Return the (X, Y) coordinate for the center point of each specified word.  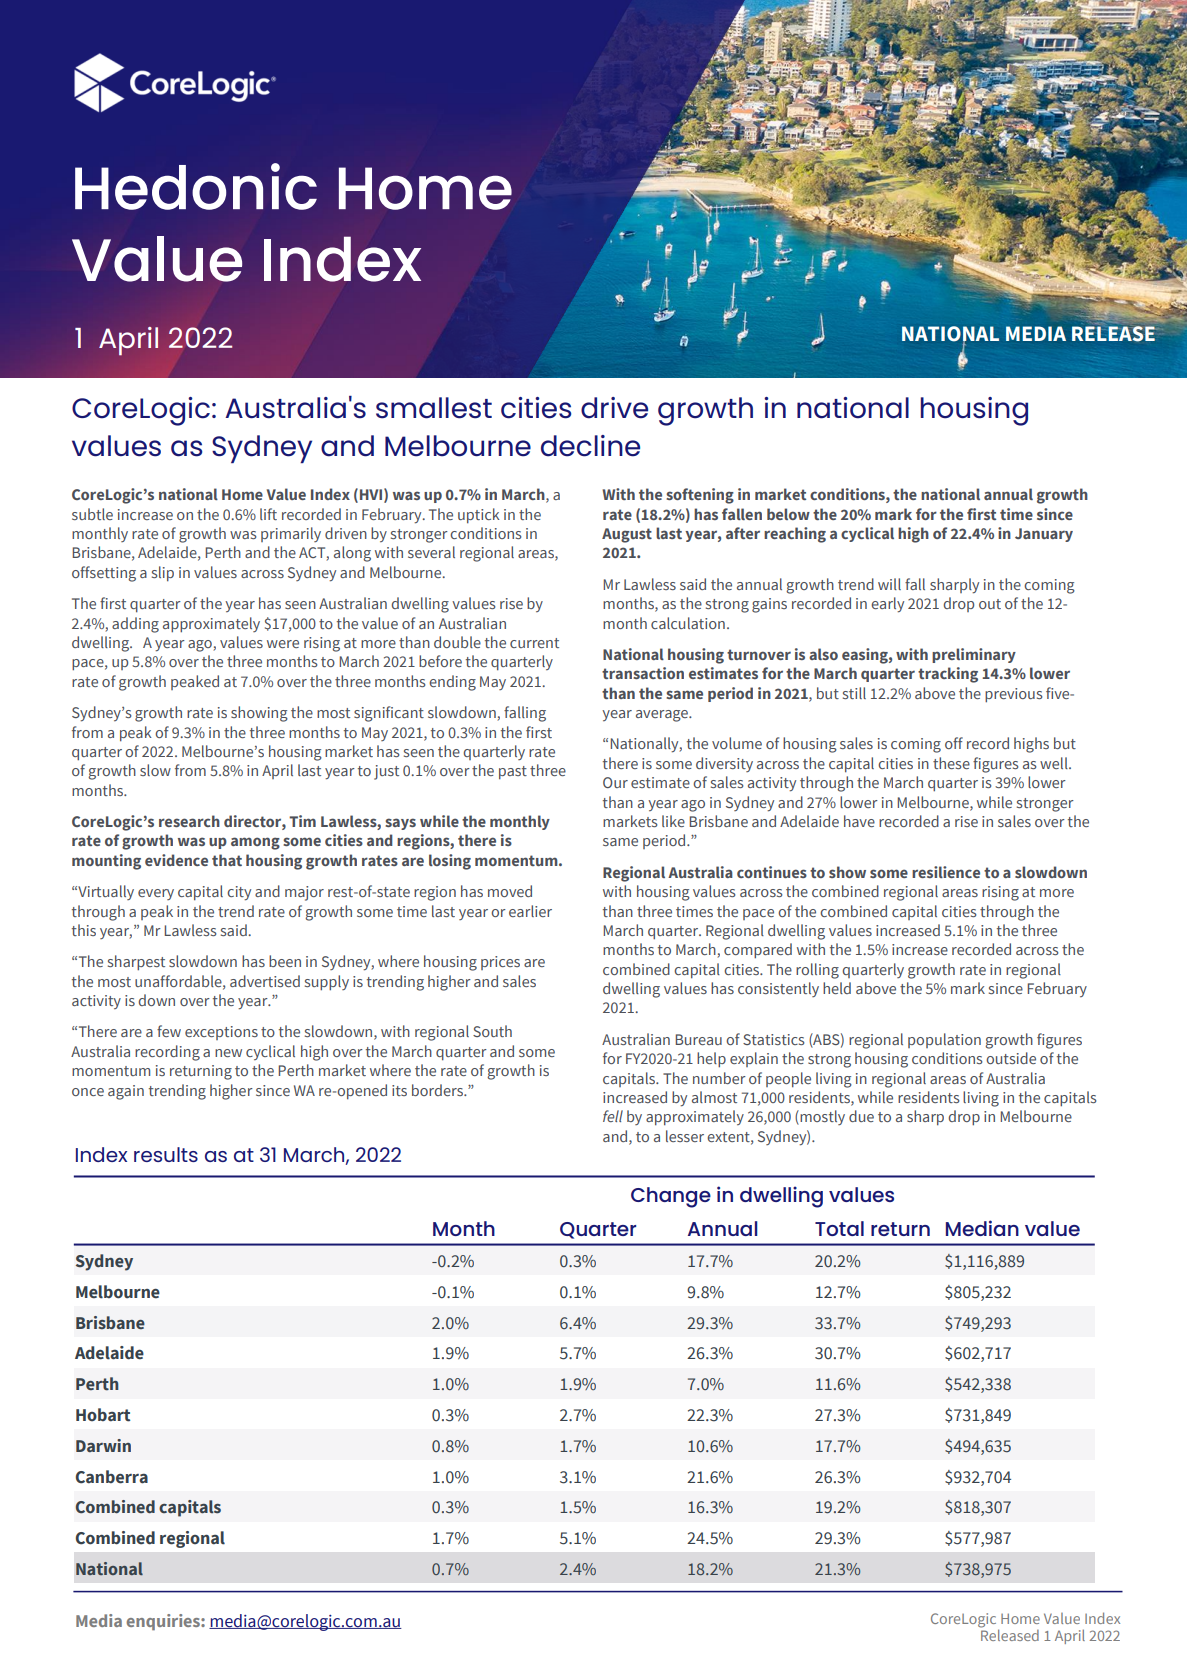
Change (671, 1197)
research (189, 821)
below (788, 514)
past (513, 773)
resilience (946, 872)
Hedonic (196, 186)
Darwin (103, 1445)
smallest (434, 408)
